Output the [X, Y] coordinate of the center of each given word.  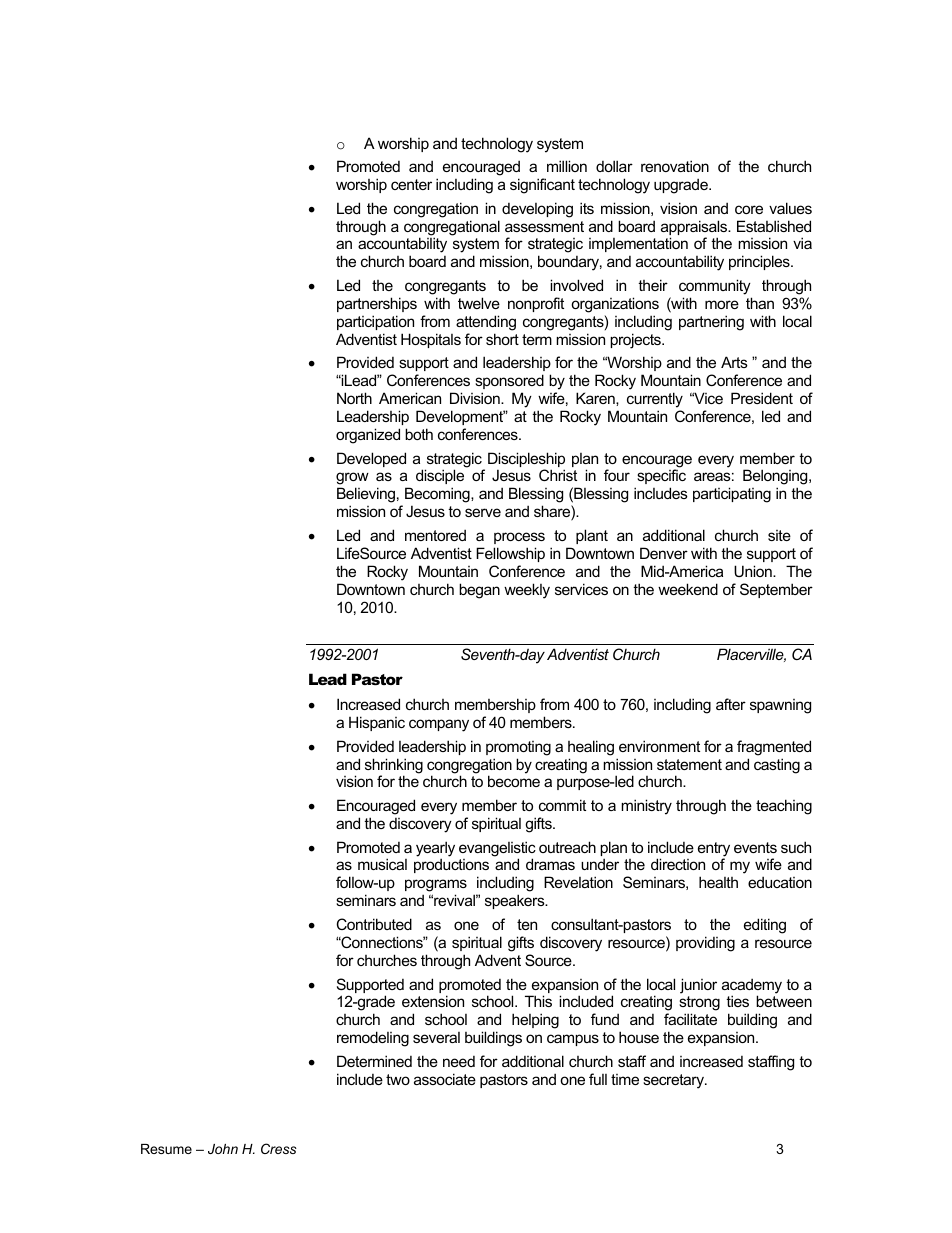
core [749, 209]
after [731, 704]
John [223, 1149]
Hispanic [377, 723]
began [479, 591]
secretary [674, 1081]
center [411, 184]
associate [445, 1079]
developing [537, 210]
